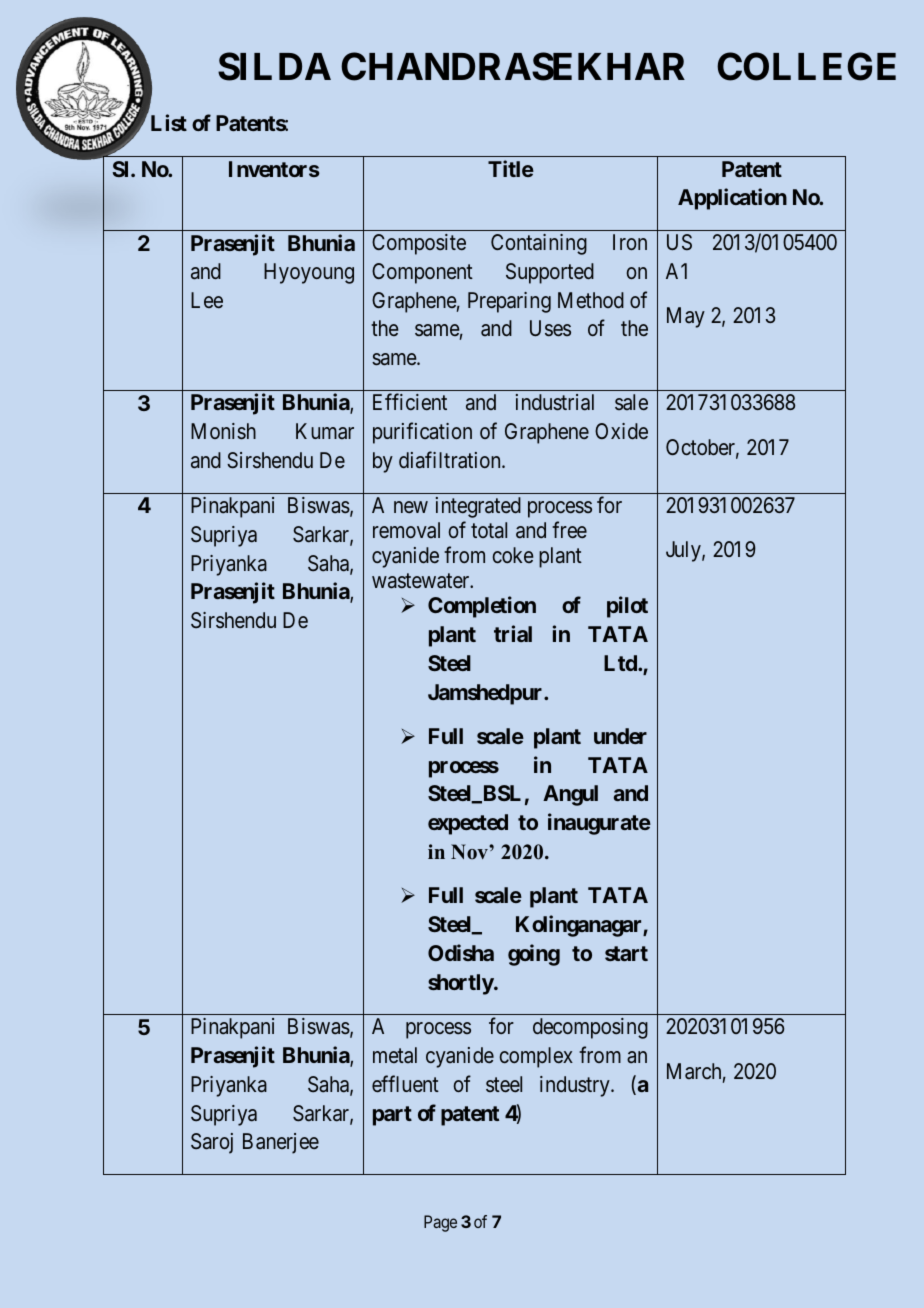  I want to click on integrated, so click(478, 507).
